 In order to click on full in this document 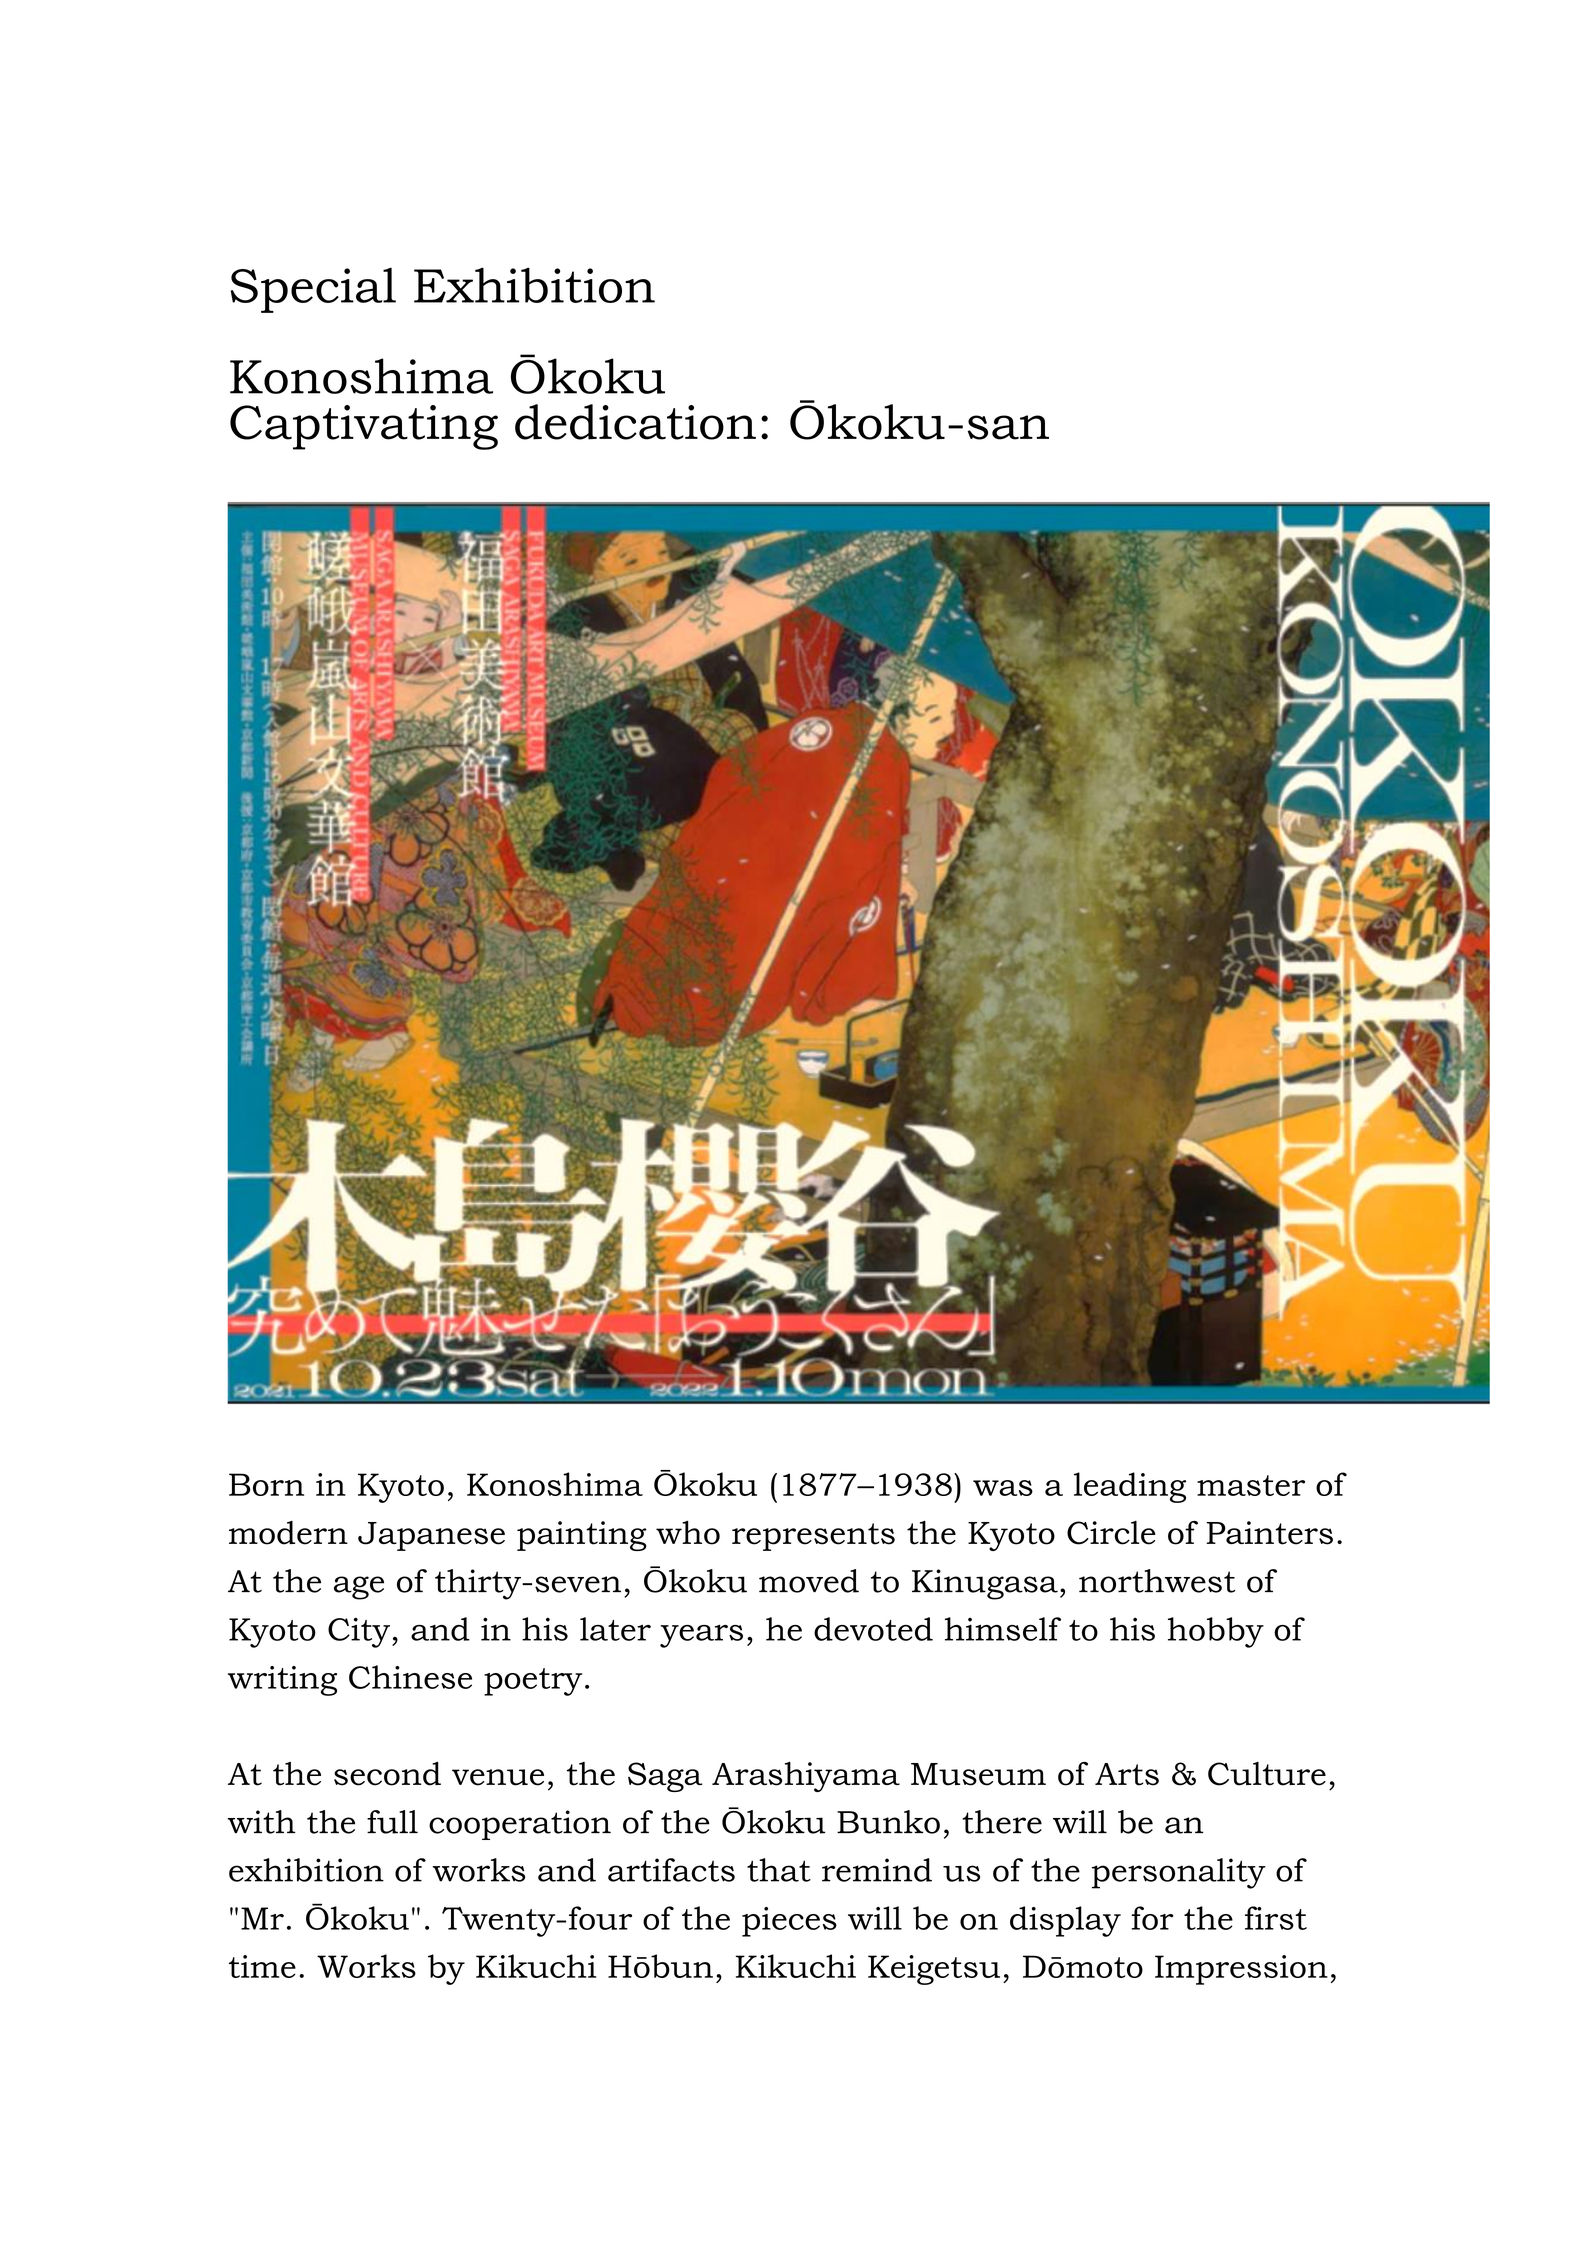, I will do `click(392, 1822)`.
